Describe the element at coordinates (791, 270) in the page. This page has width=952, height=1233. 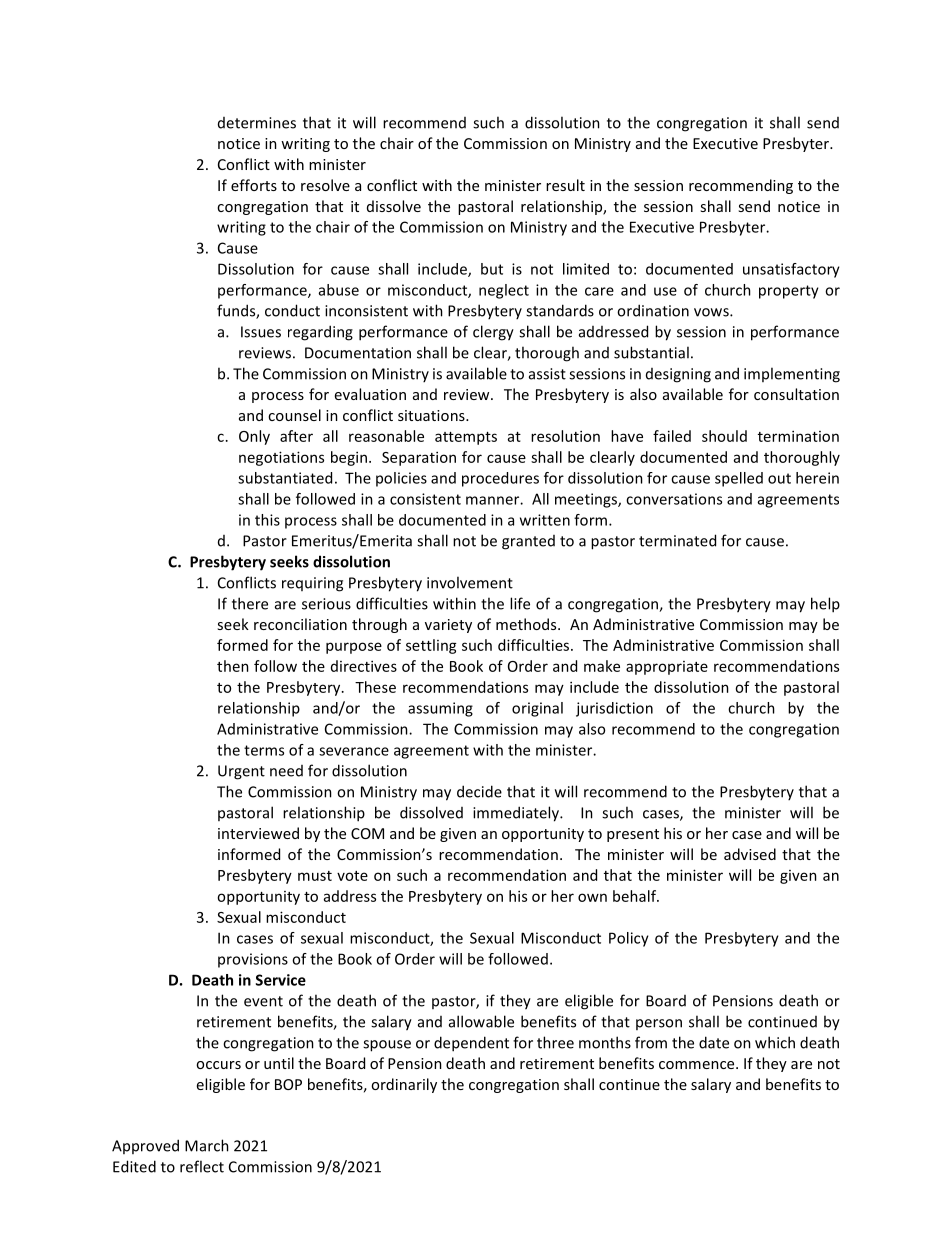
I see `unsatisfactory` at that location.
